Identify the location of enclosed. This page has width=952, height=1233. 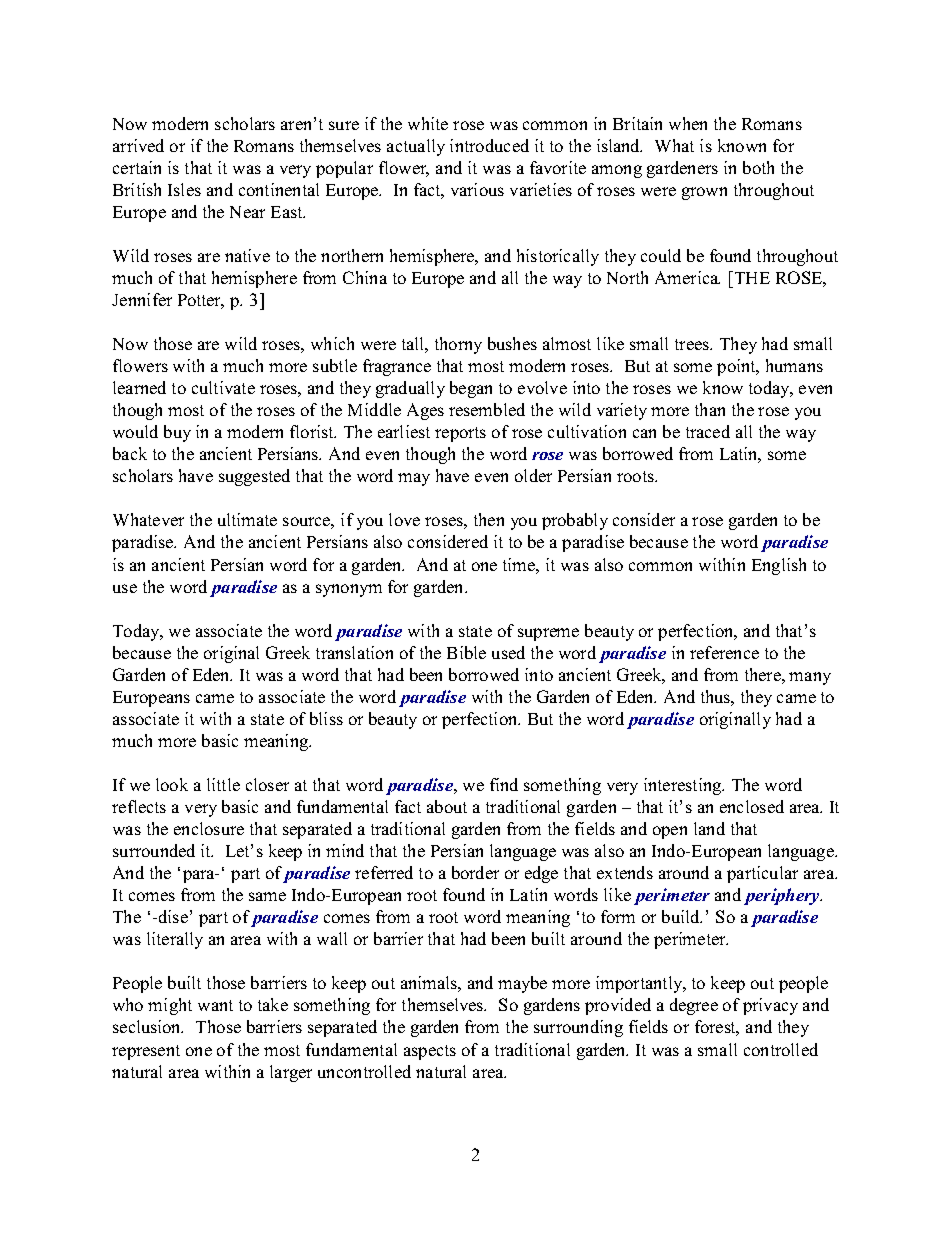
(752, 806).
